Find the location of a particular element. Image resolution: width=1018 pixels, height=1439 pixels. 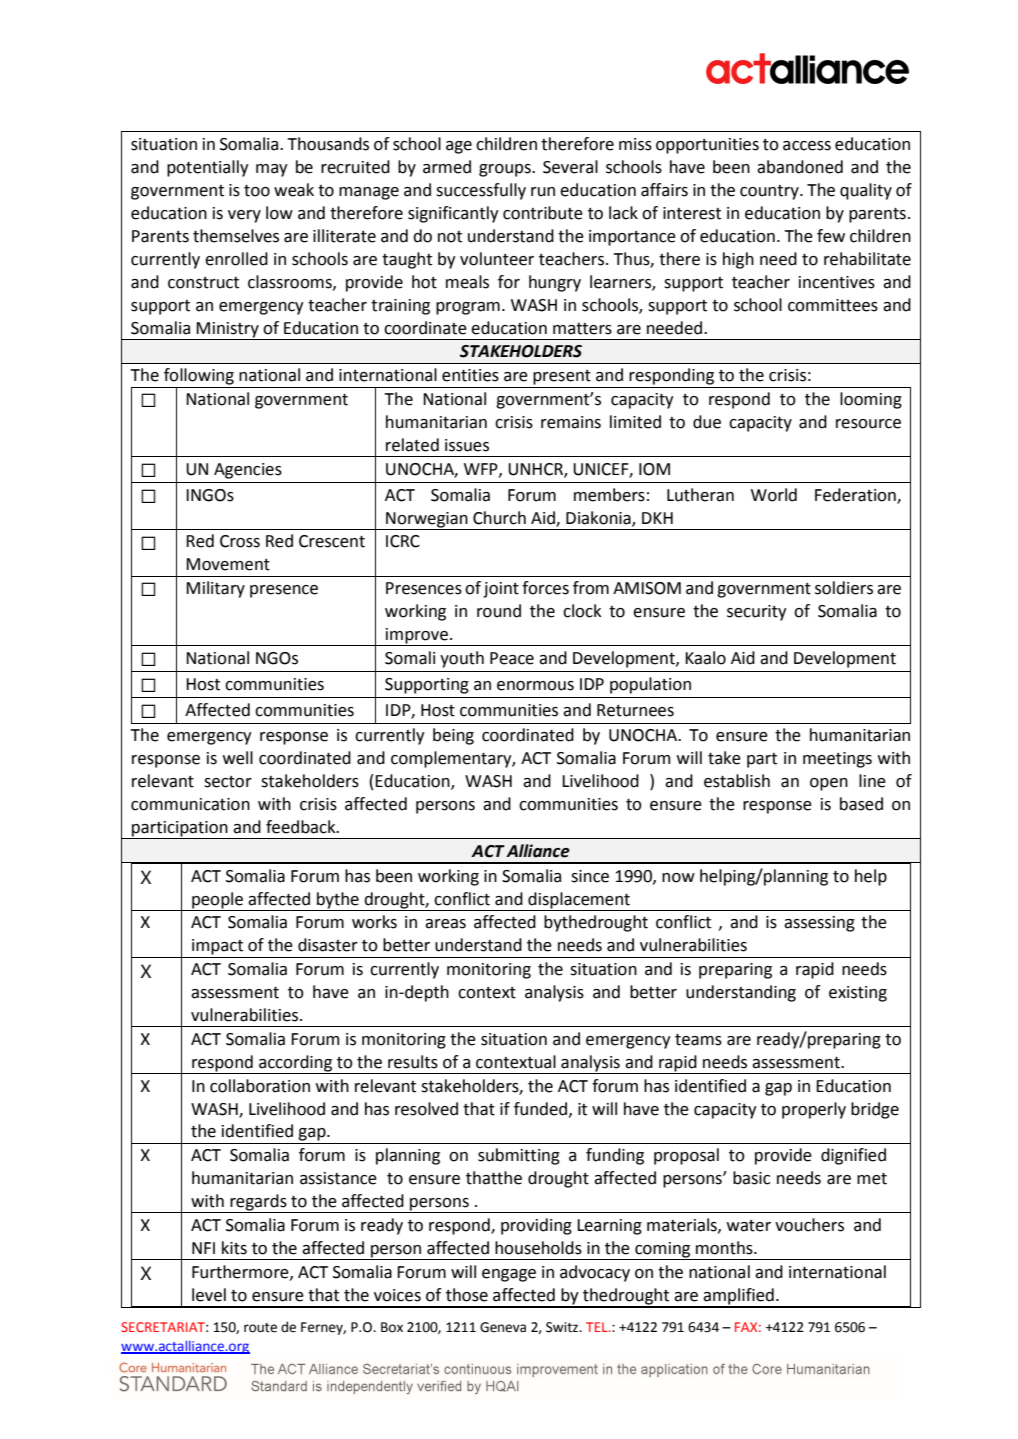

funded is located at coordinates (540, 1109).
